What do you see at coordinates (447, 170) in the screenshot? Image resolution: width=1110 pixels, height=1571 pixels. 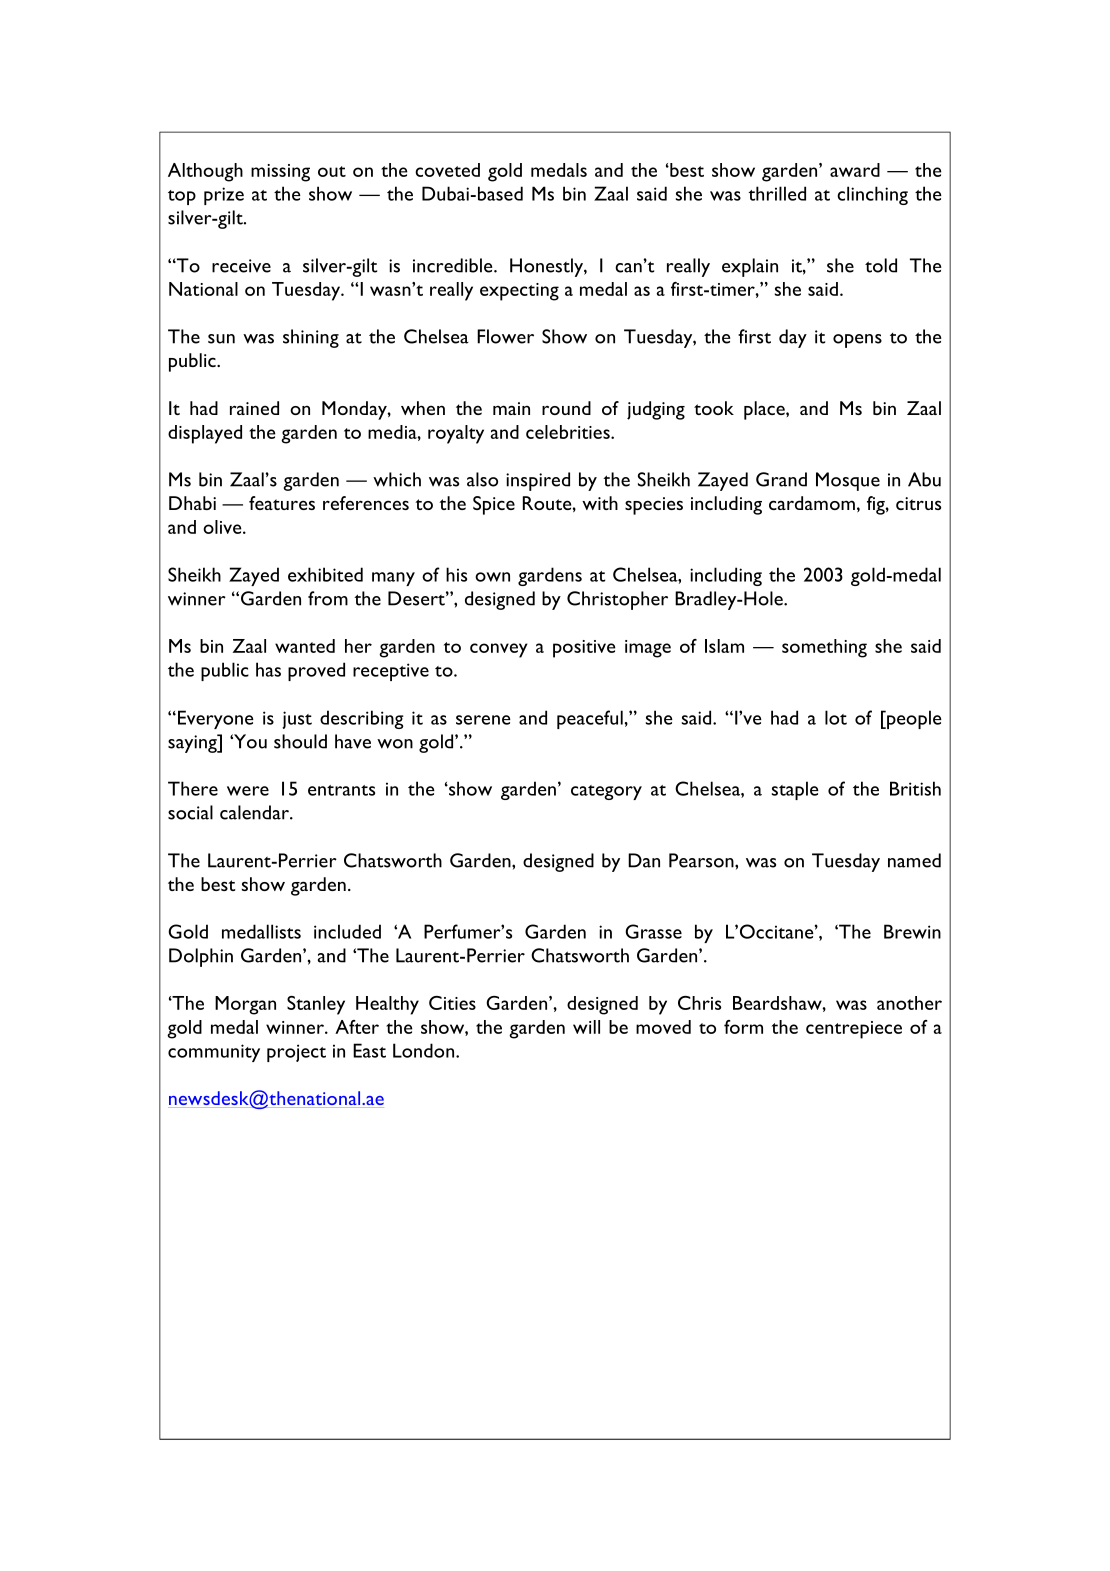 I see `coveted` at bounding box center [447, 170].
